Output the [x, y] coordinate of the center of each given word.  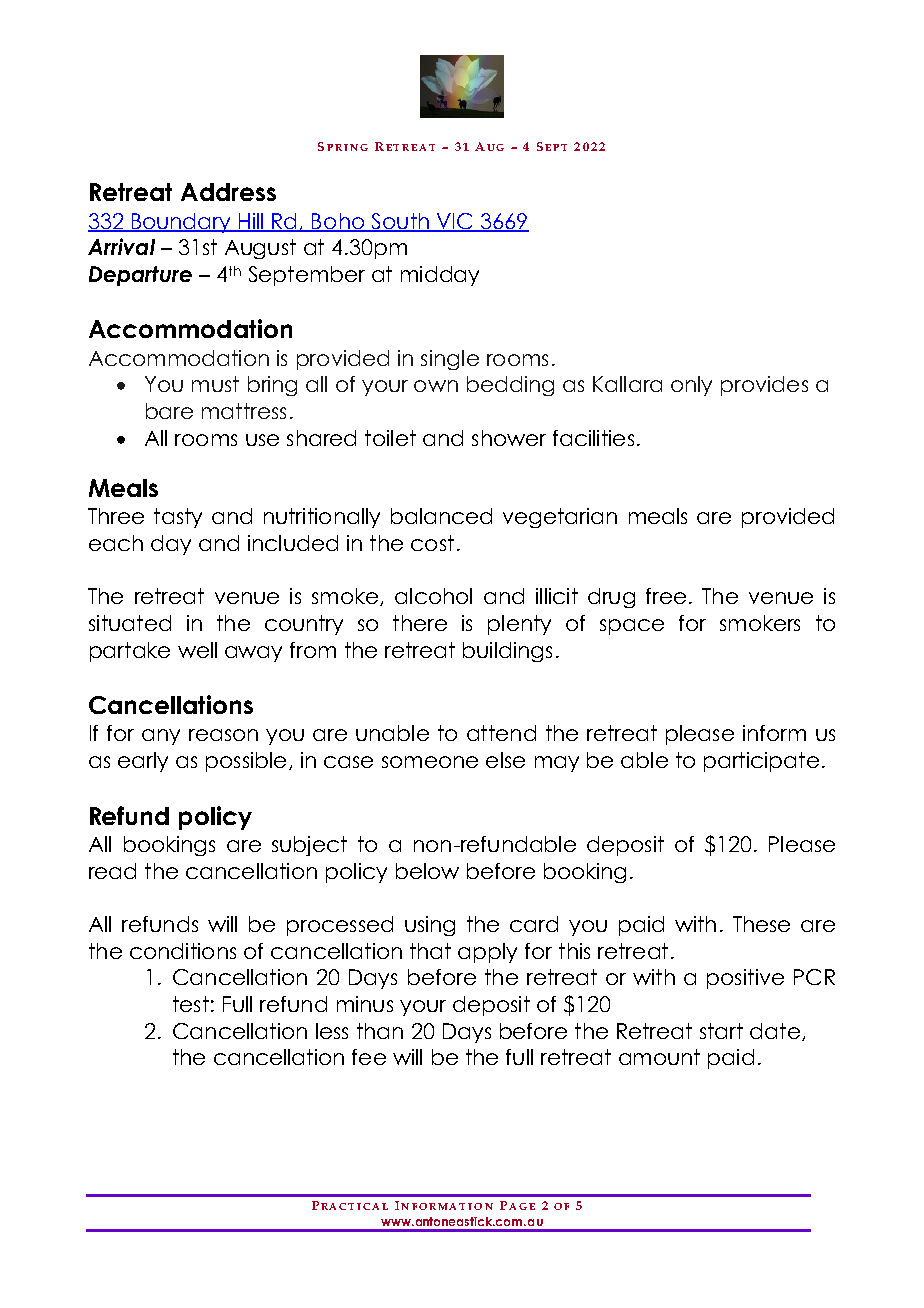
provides [764, 386]
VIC [455, 222]
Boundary [181, 223]
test [191, 1004]
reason [223, 735]
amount [659, 1057]
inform [774, 733]
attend [501, 733]
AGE [522, 1206]
